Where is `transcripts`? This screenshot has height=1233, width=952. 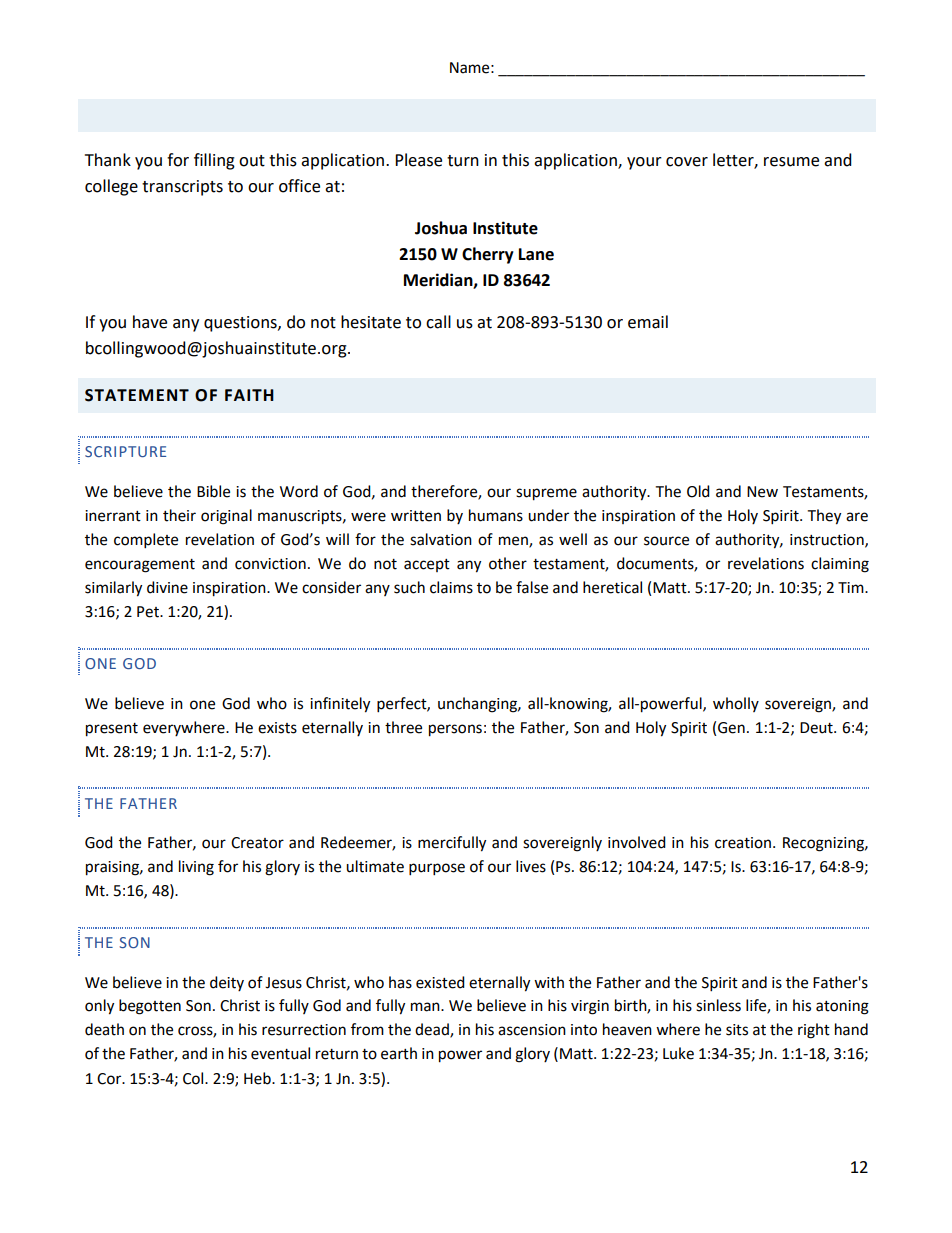 transcripts is located at coordinates (182, 188).
